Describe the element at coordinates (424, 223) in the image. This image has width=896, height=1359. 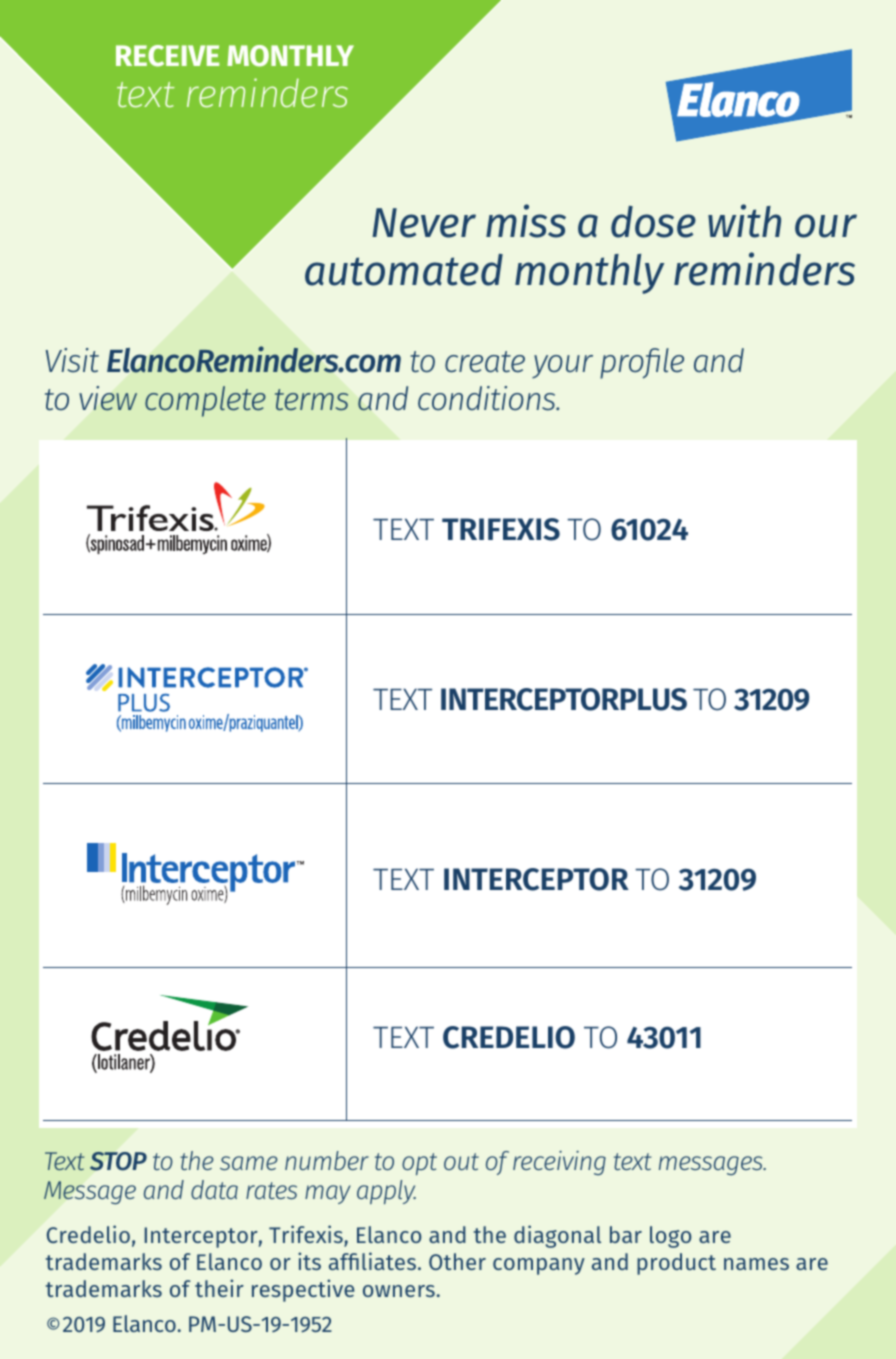
I see `Never` at that location.
